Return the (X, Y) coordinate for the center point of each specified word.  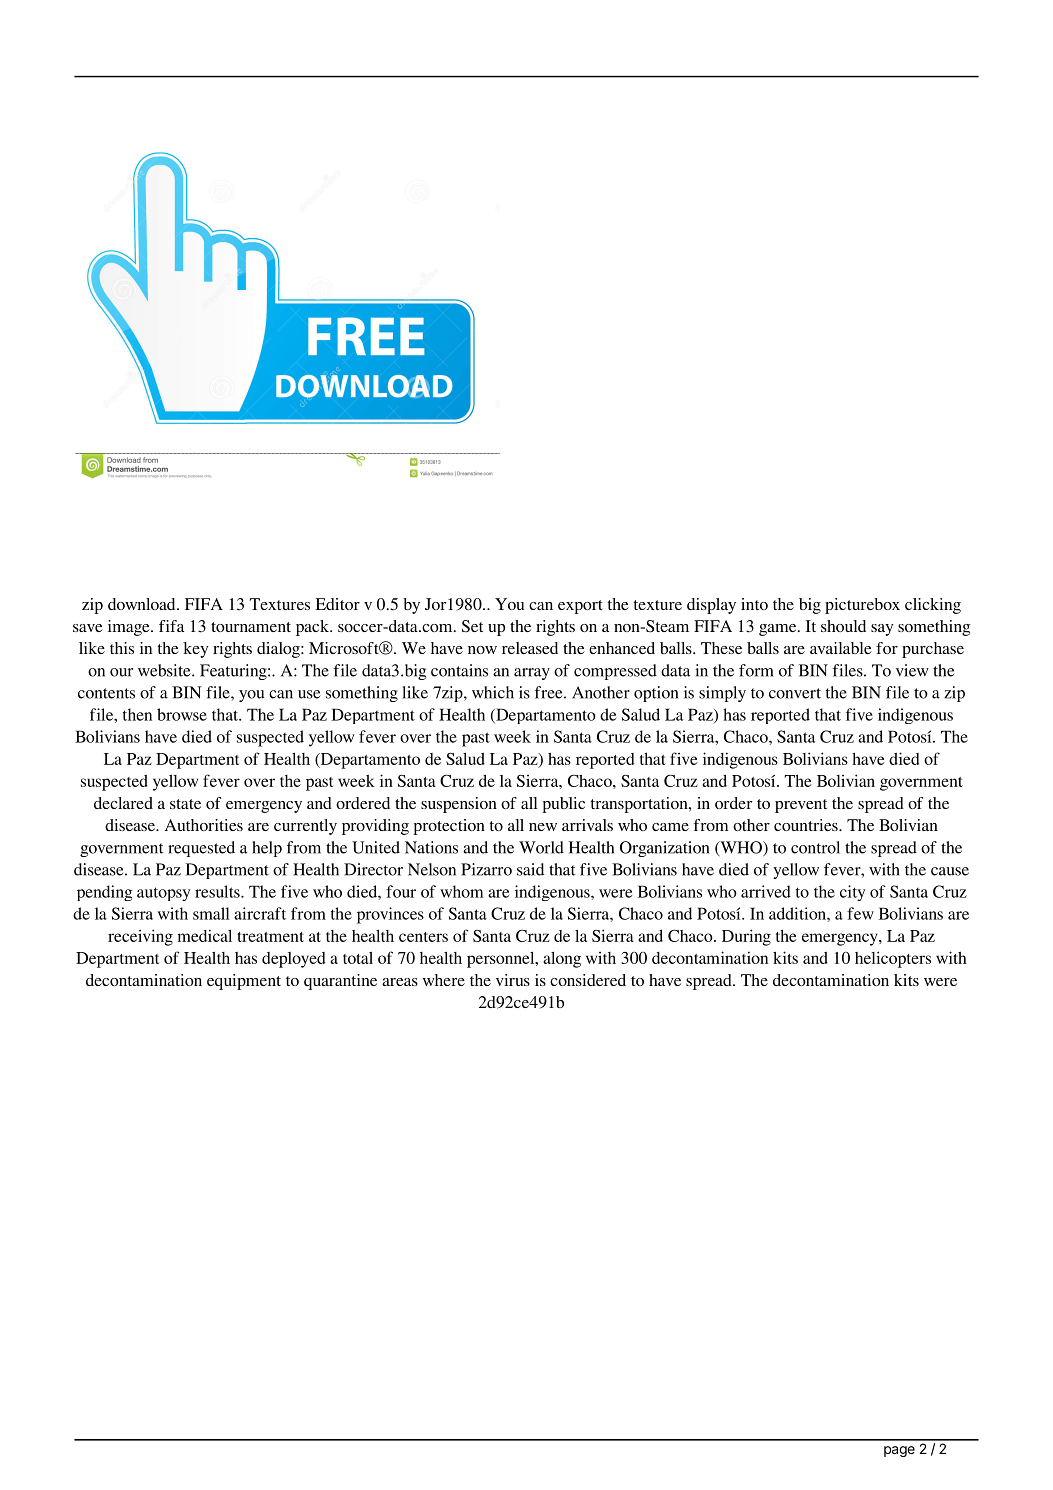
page (899, 1451)
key (195, 650)
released (530, 648)
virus (513, 980)
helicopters (893, 959)
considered (588, 980)
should (843, 626)
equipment (244, 982)
